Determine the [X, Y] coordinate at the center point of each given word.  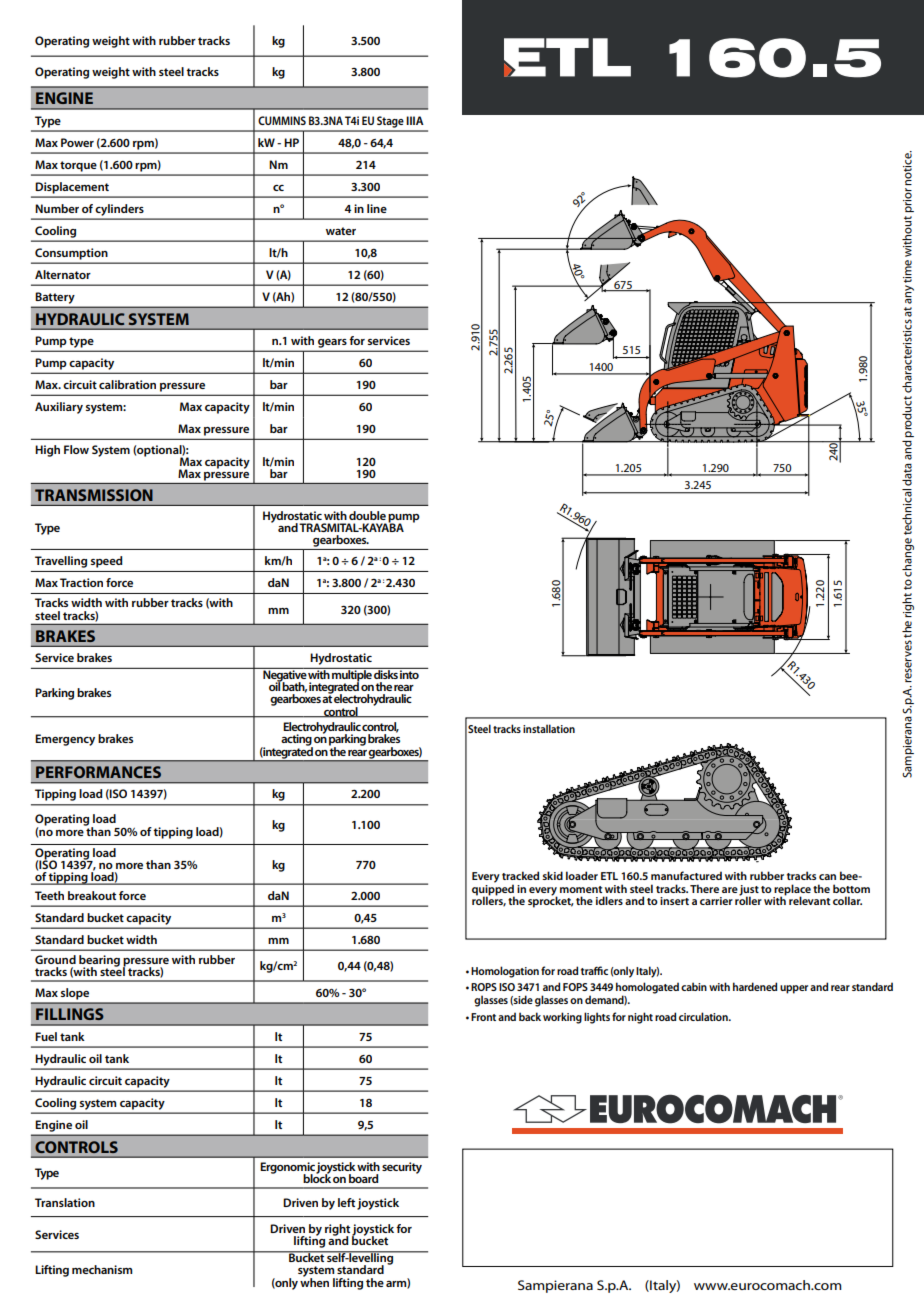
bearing [99, 962]
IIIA [415, 120]
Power [77, 142]
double [367, 515]
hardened [755, 986]
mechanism [102, 1269]
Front [483, 1017]
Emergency [65, 740]
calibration [127, 384]
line [377, 208]
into [410, 673]
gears [332, 343]
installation [549, 728]
